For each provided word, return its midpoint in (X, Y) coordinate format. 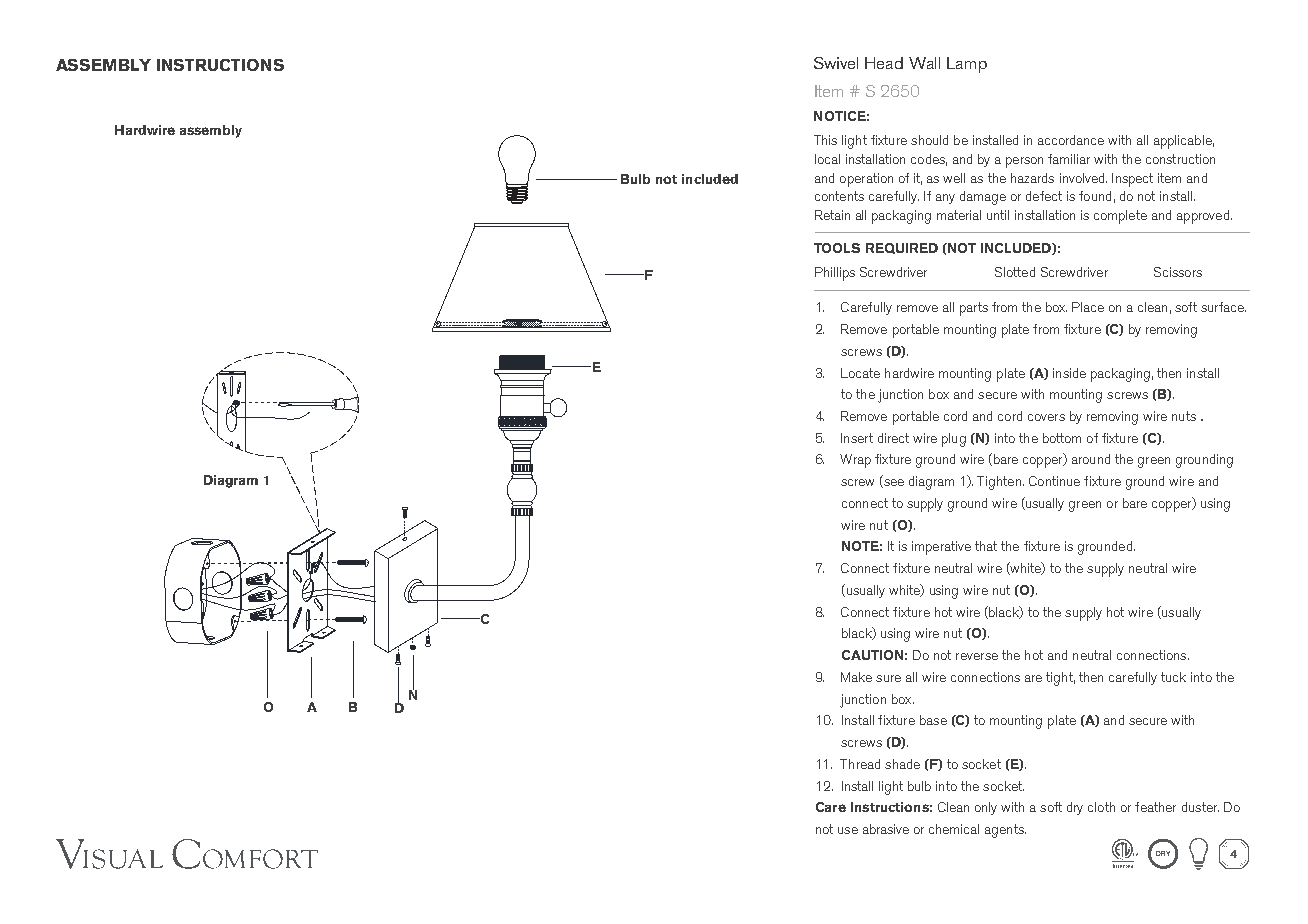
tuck (1173, 677)
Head (884, 63)
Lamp (967, 65)
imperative (941, 548)
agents (1005, 831)
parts (974, 309)
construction (1180, 159)
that (986, 546)
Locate (860, 373)
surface (1223, 307)
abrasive (886, 829)
